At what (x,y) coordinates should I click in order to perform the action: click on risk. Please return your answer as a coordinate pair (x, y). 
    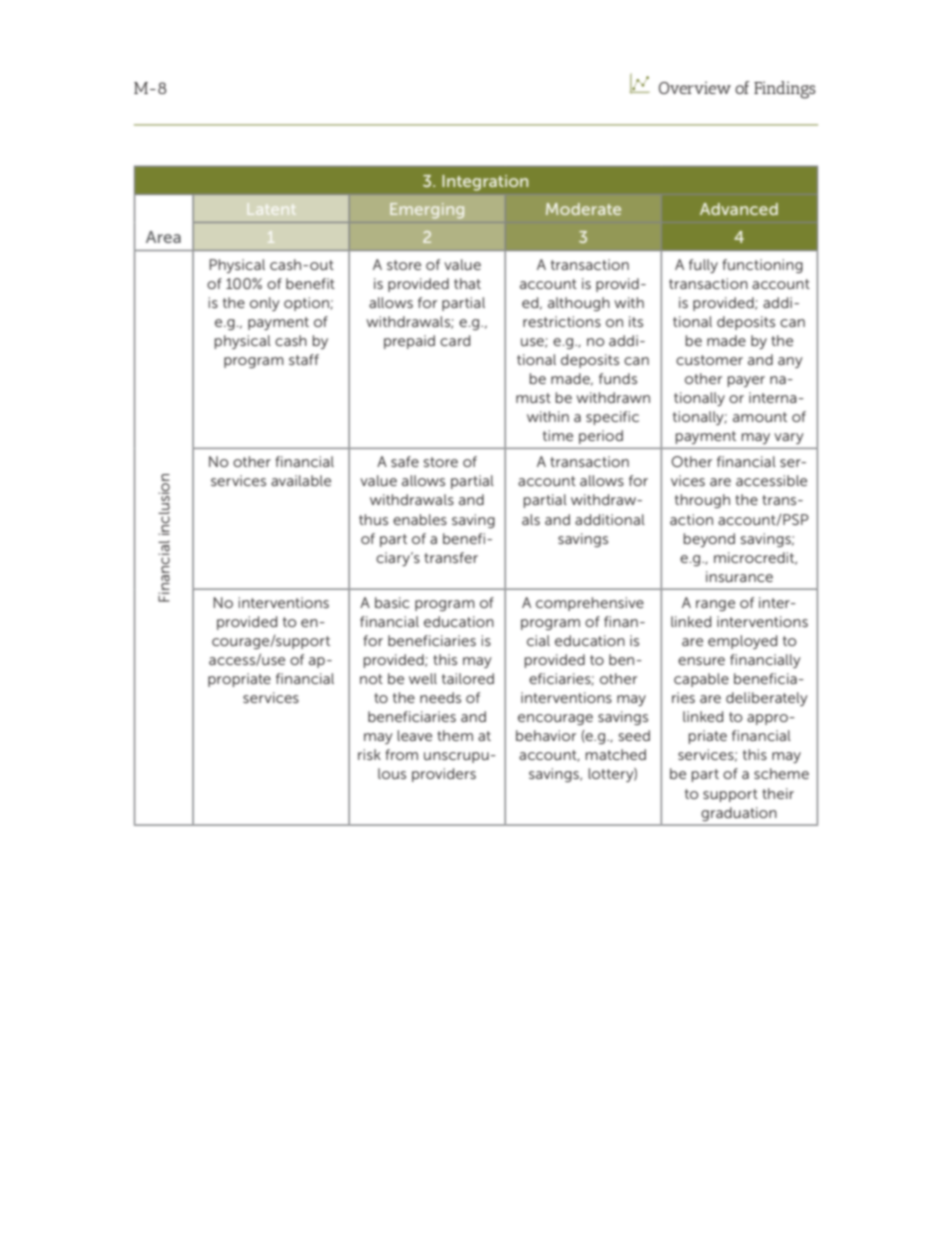
    Looking at the image, I should click on (369, 754).
